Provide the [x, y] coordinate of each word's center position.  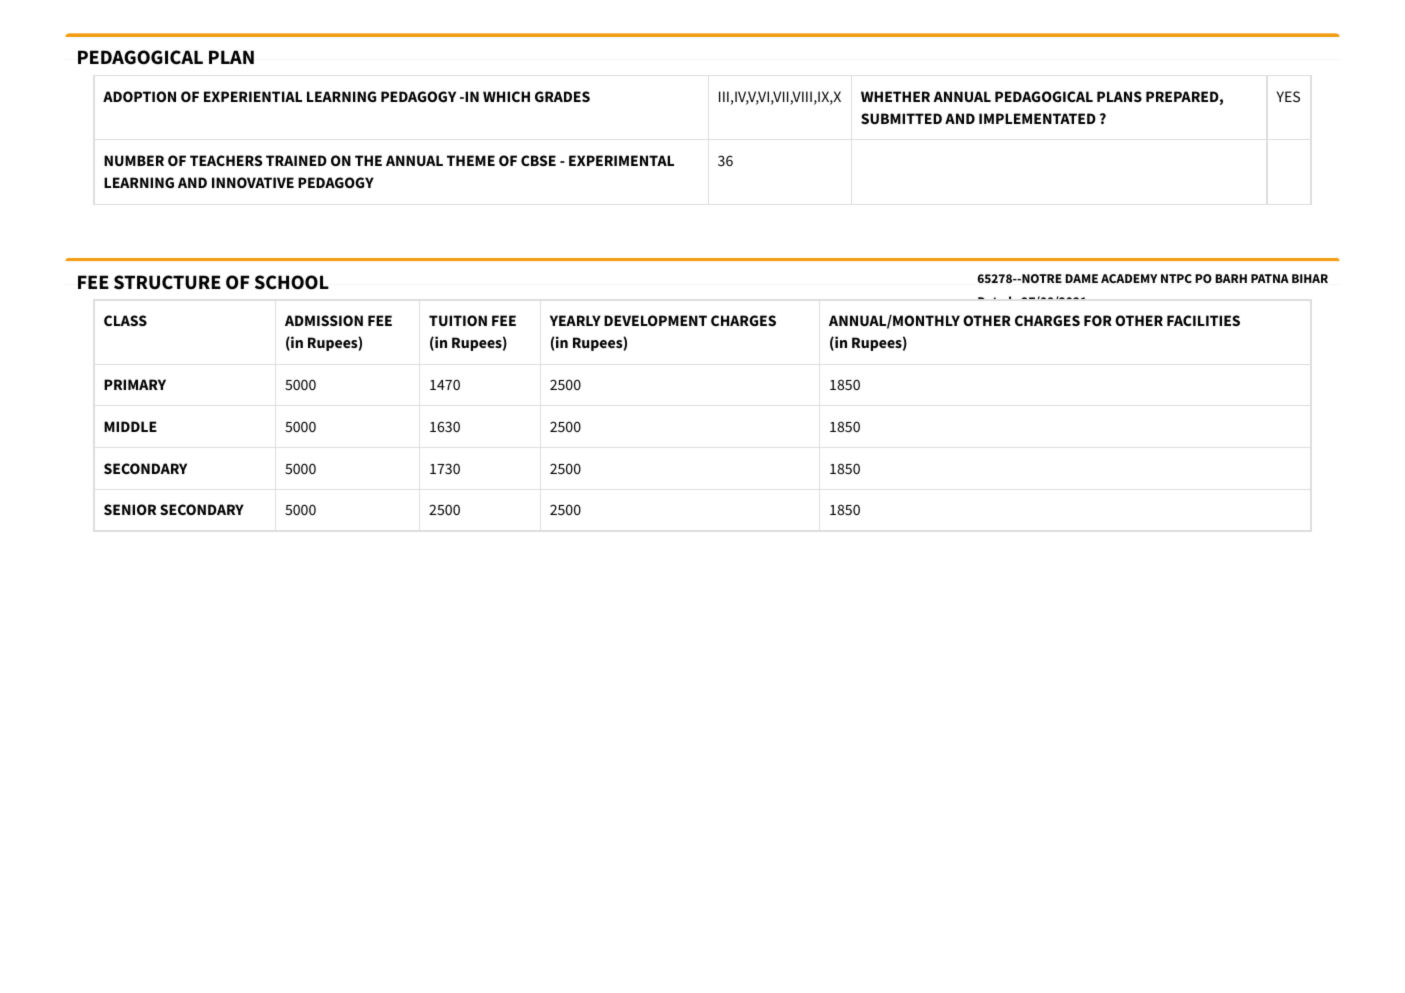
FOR [1098, 320]
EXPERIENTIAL [253, 96]
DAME [1081, 278]
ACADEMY [1129, 278]
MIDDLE [130, 426]
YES [1288, 96]
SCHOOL [292, 282]
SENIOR [130, 509]
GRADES [562, 96]
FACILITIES [1203, 320]
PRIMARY [135, 384]
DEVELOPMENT [655, 320]
